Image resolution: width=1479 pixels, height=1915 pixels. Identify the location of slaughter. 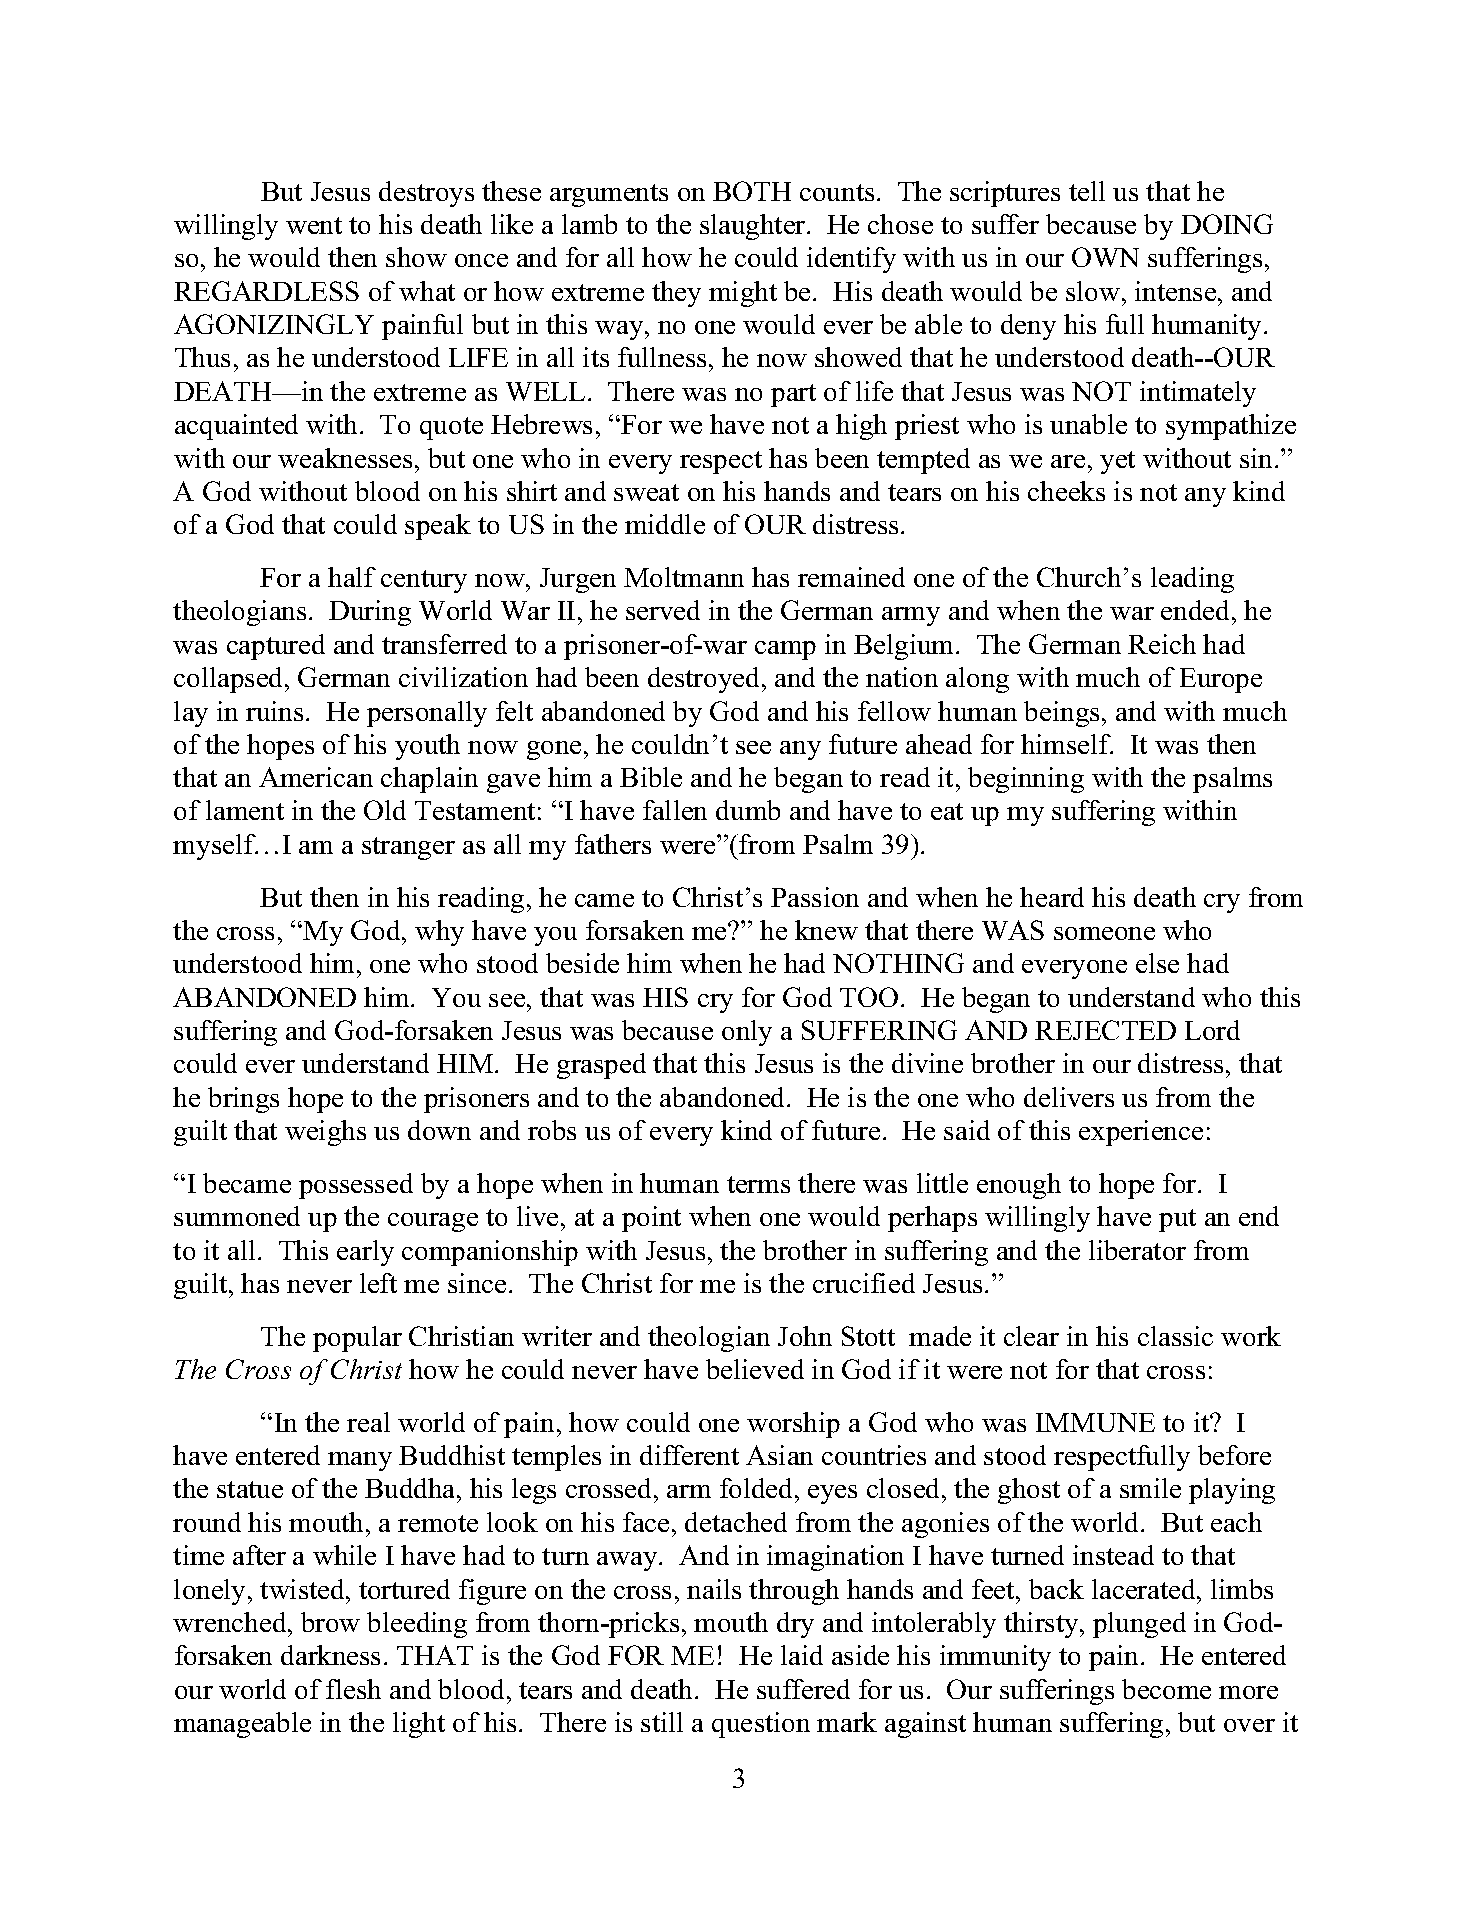
(754, 227).
